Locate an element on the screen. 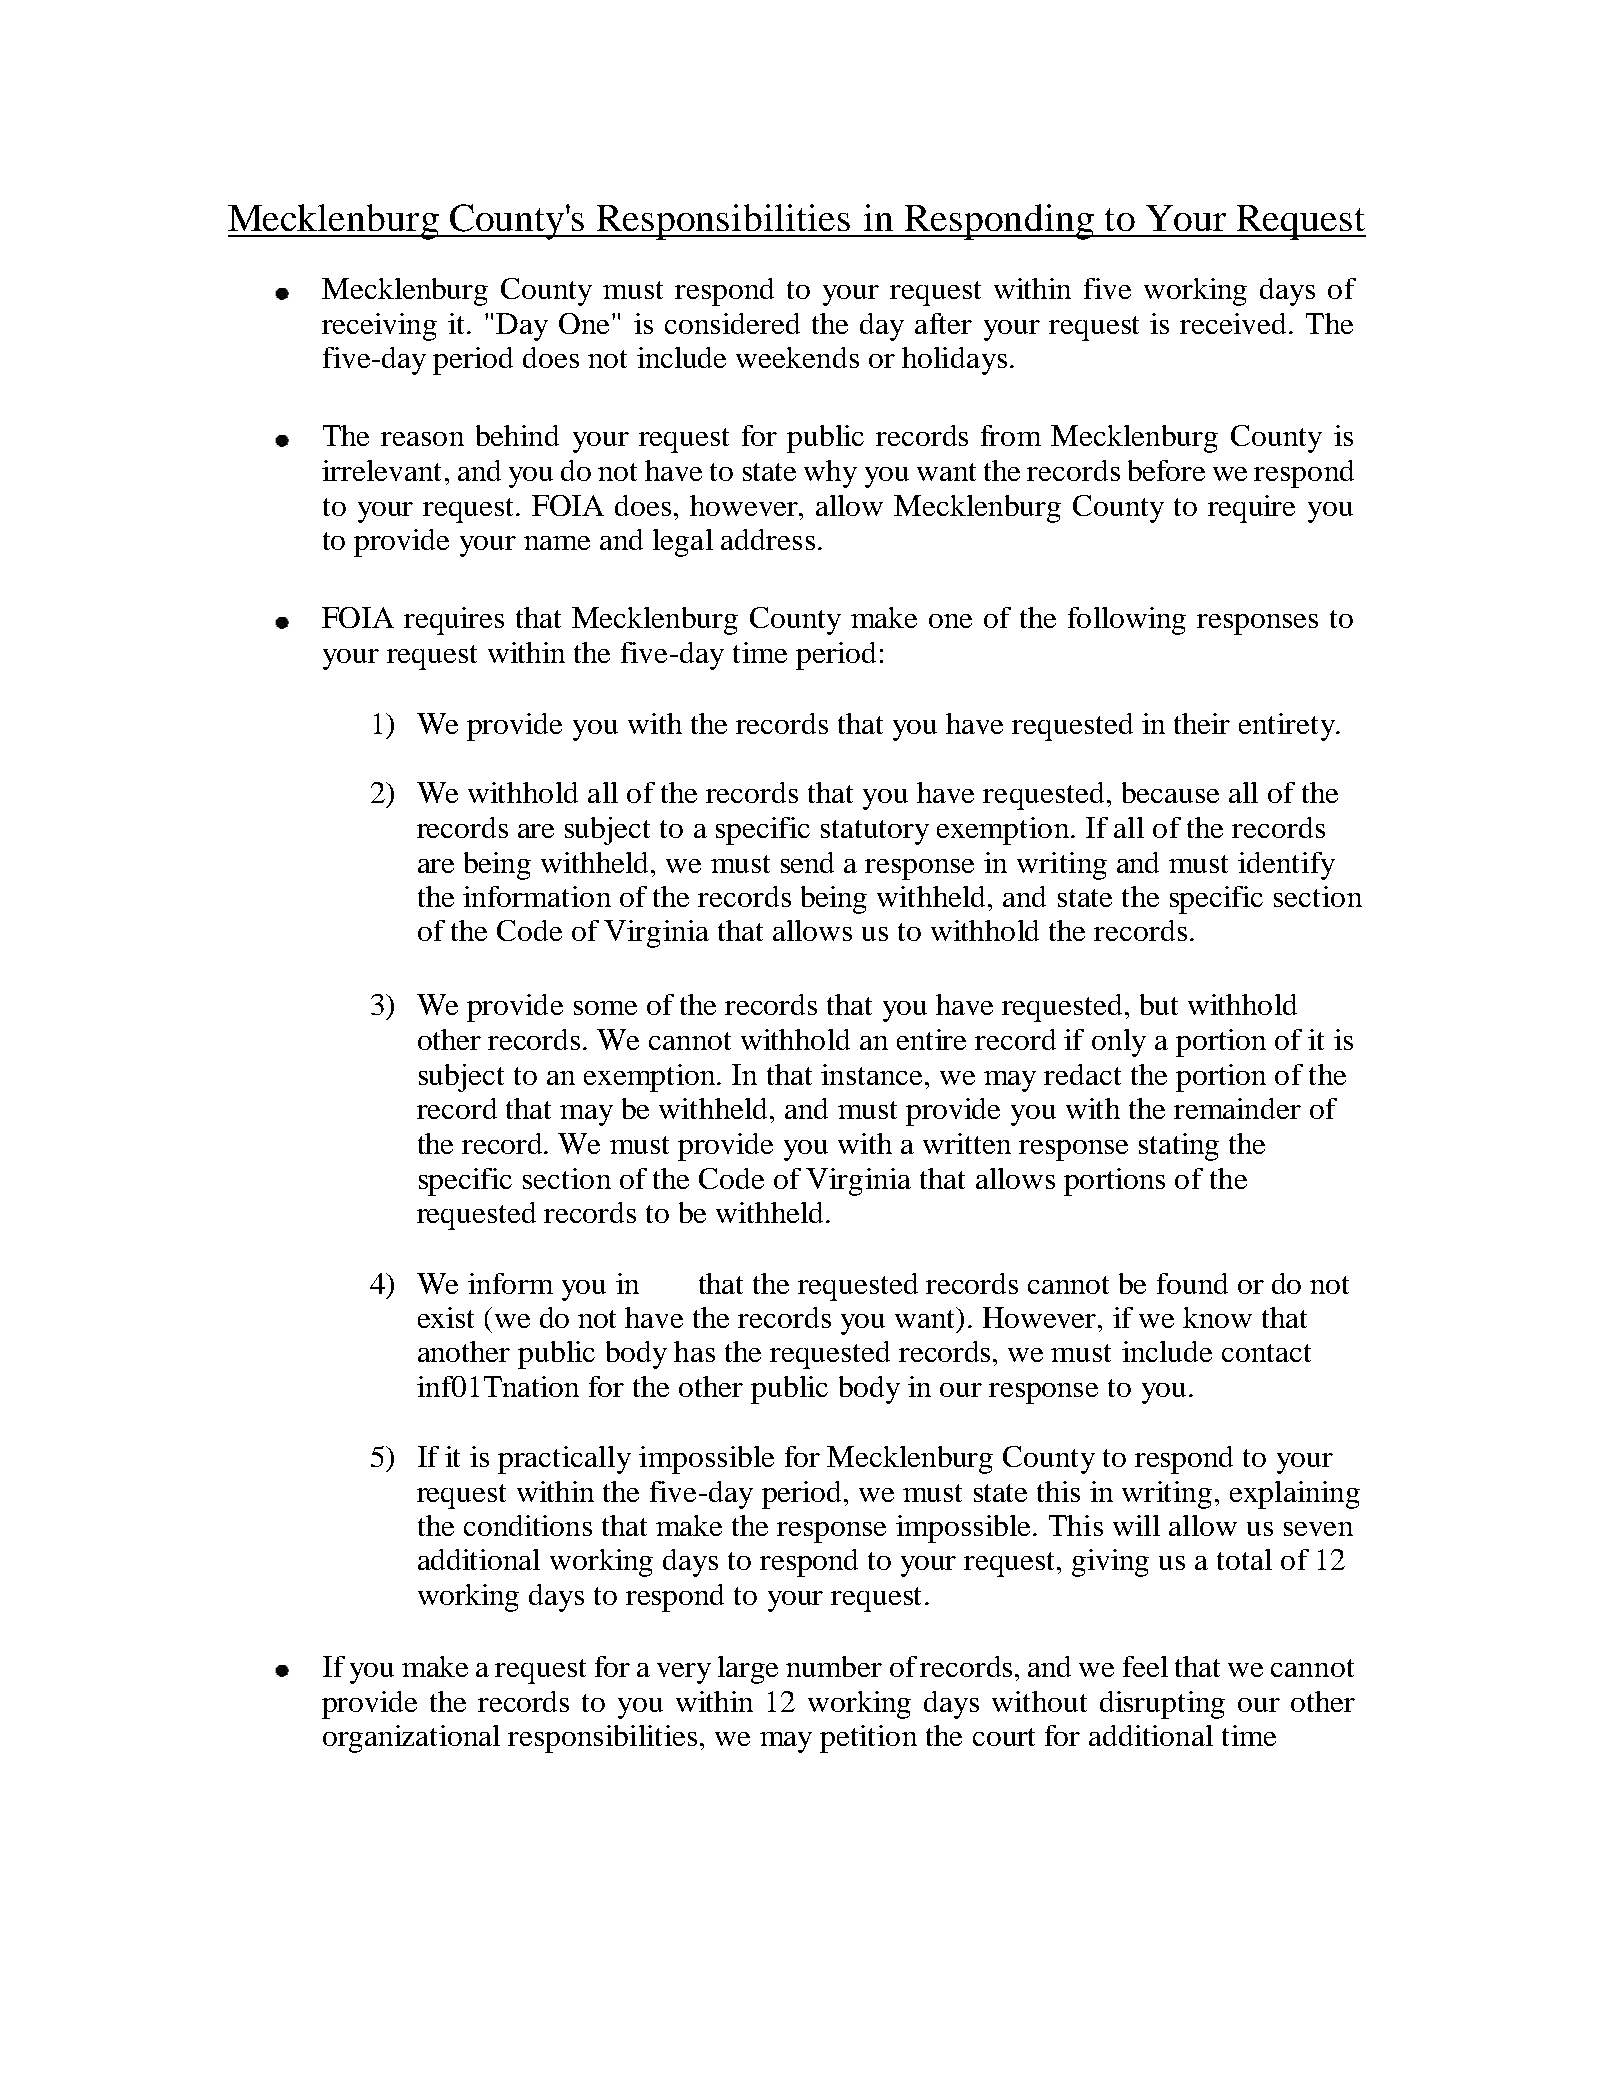 The height and width of the screenshot is (2073, 1602). name is located at coordinates (557, 543).
